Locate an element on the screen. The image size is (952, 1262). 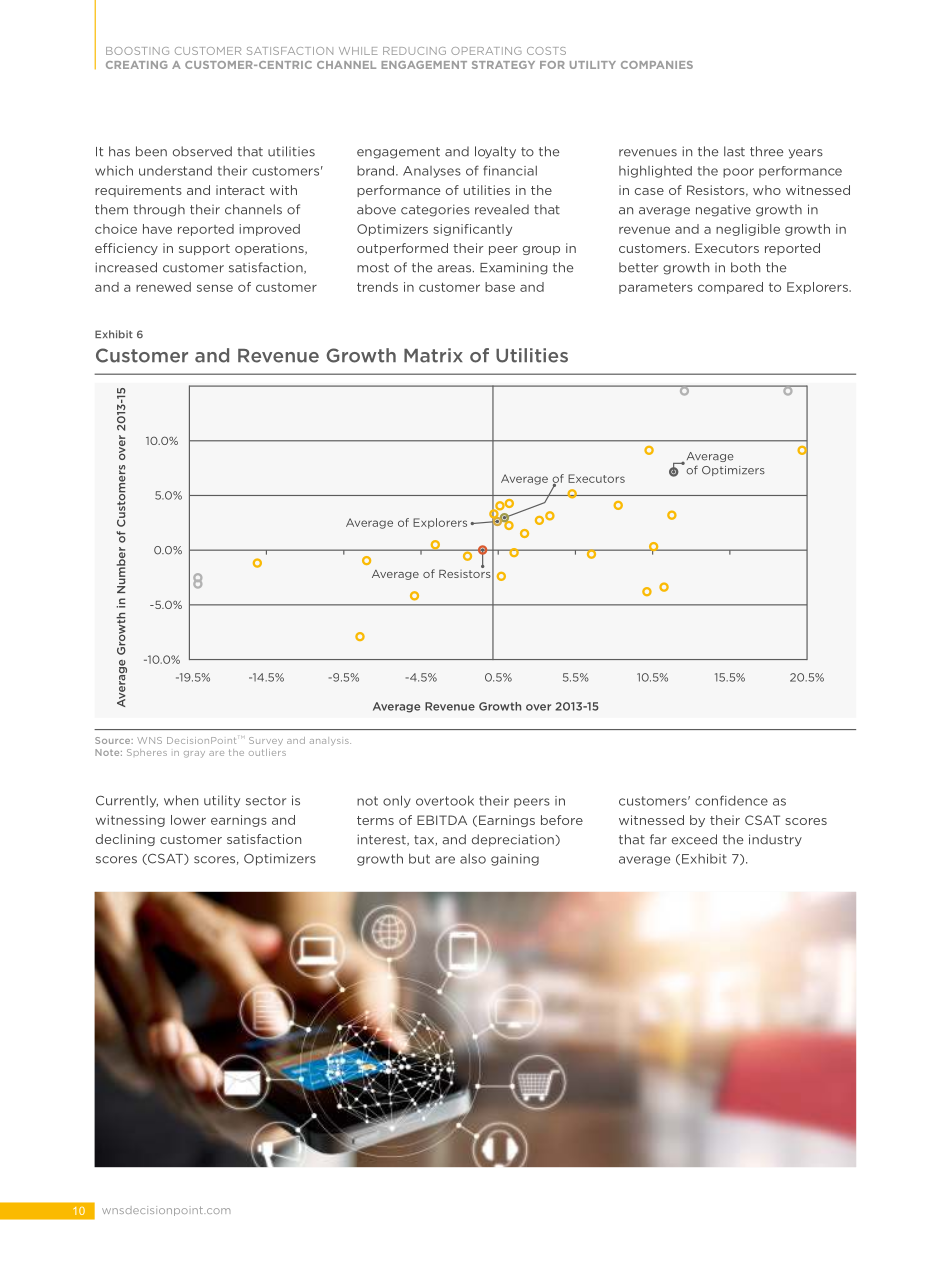
lower is located at coordinates (188, 820).
